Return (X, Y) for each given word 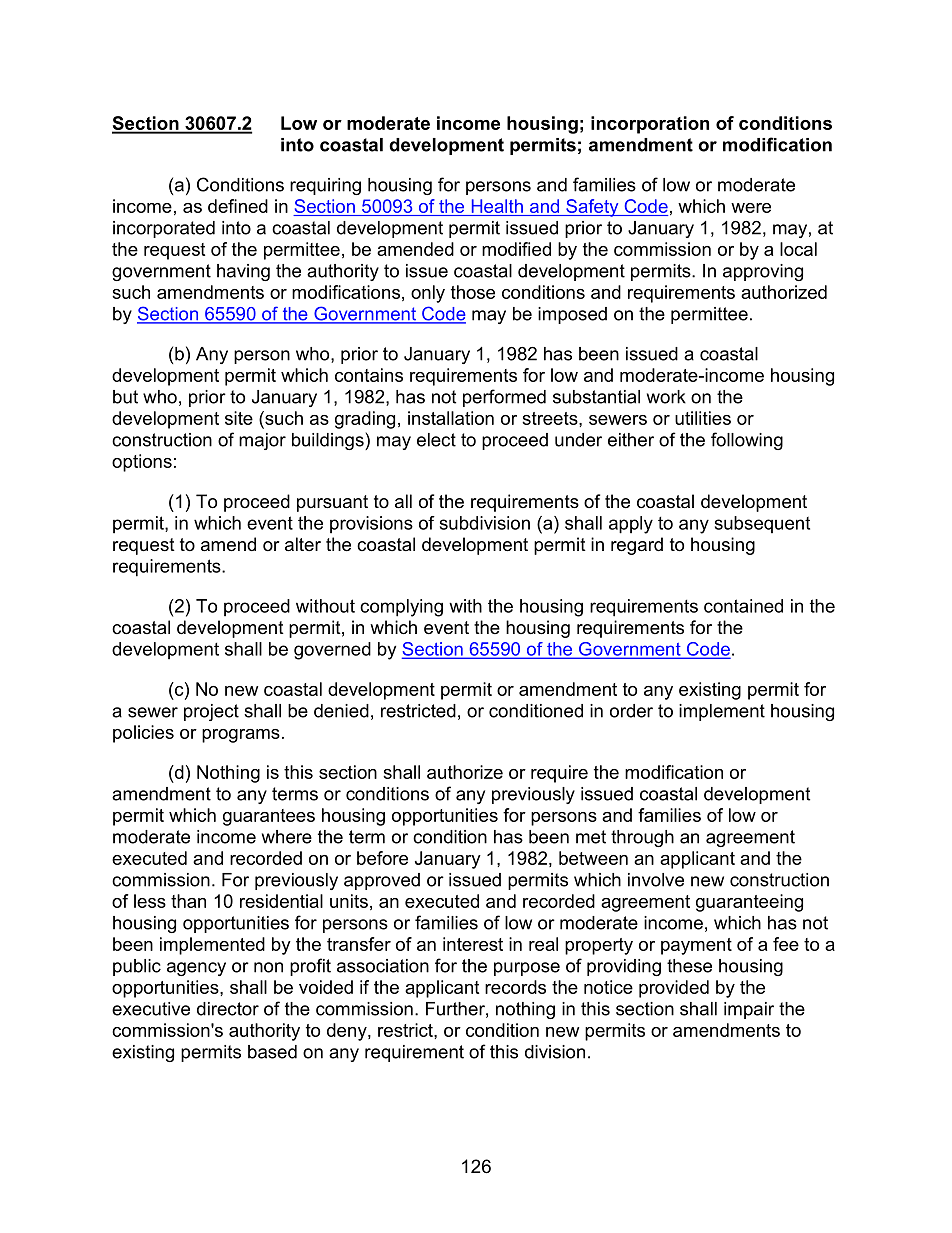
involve (656, 880)
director (228, 1009)
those (473, 292)
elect (436, 440)
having (243, 272)
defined (238, 206)
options (142, 463)
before (382, 858)
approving (763, 272)
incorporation (650, 125)
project (211, 712)
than (188, 901)
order (631, 711)
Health (497, 206)
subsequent (762, 524)
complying (401, 608)
